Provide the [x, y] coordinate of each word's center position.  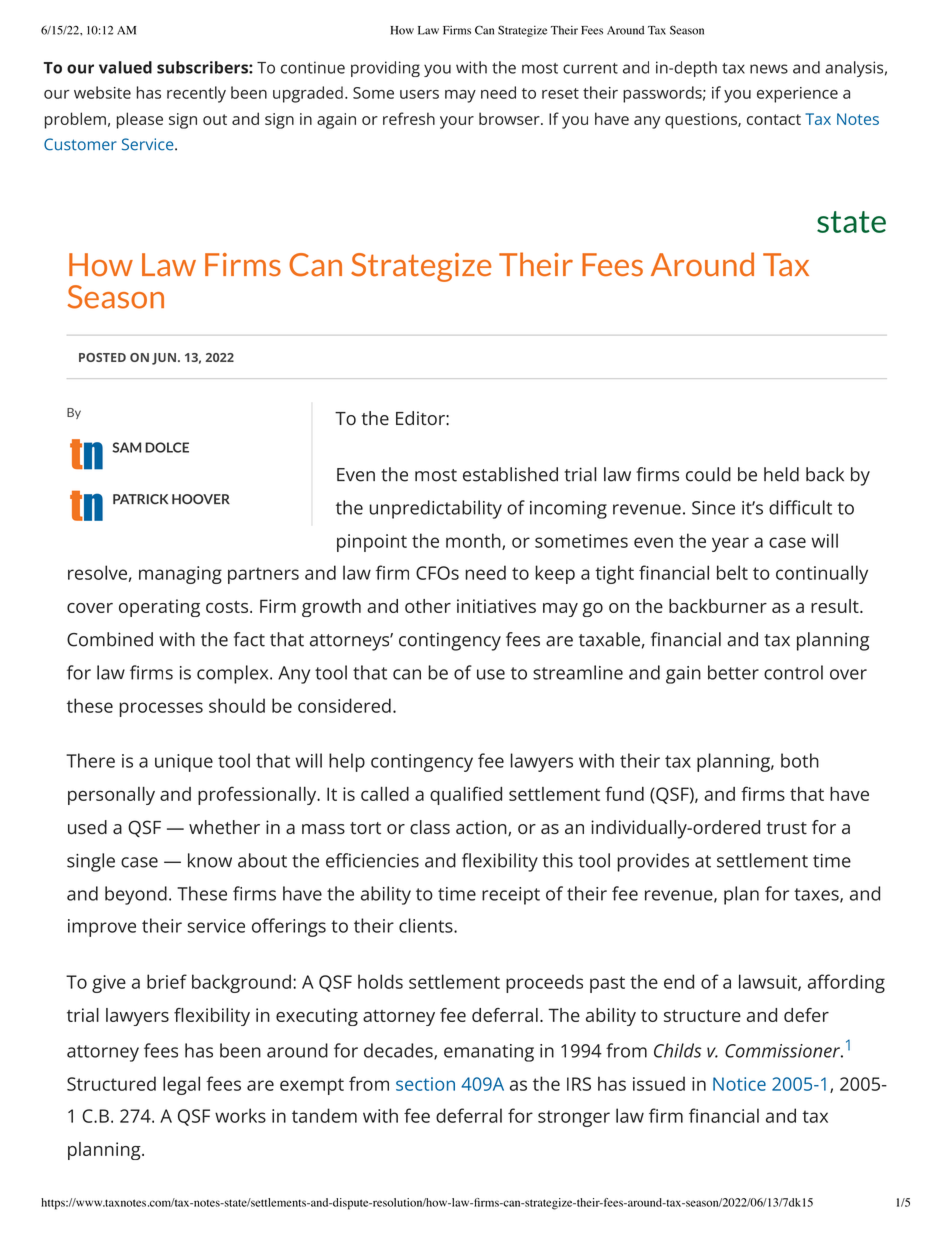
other [428, 606]
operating [159, 608]
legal [181, 1085]
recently [196, 94]
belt [732, 572]
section [425, 1084]
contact [774, 119]
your [457, 122]
